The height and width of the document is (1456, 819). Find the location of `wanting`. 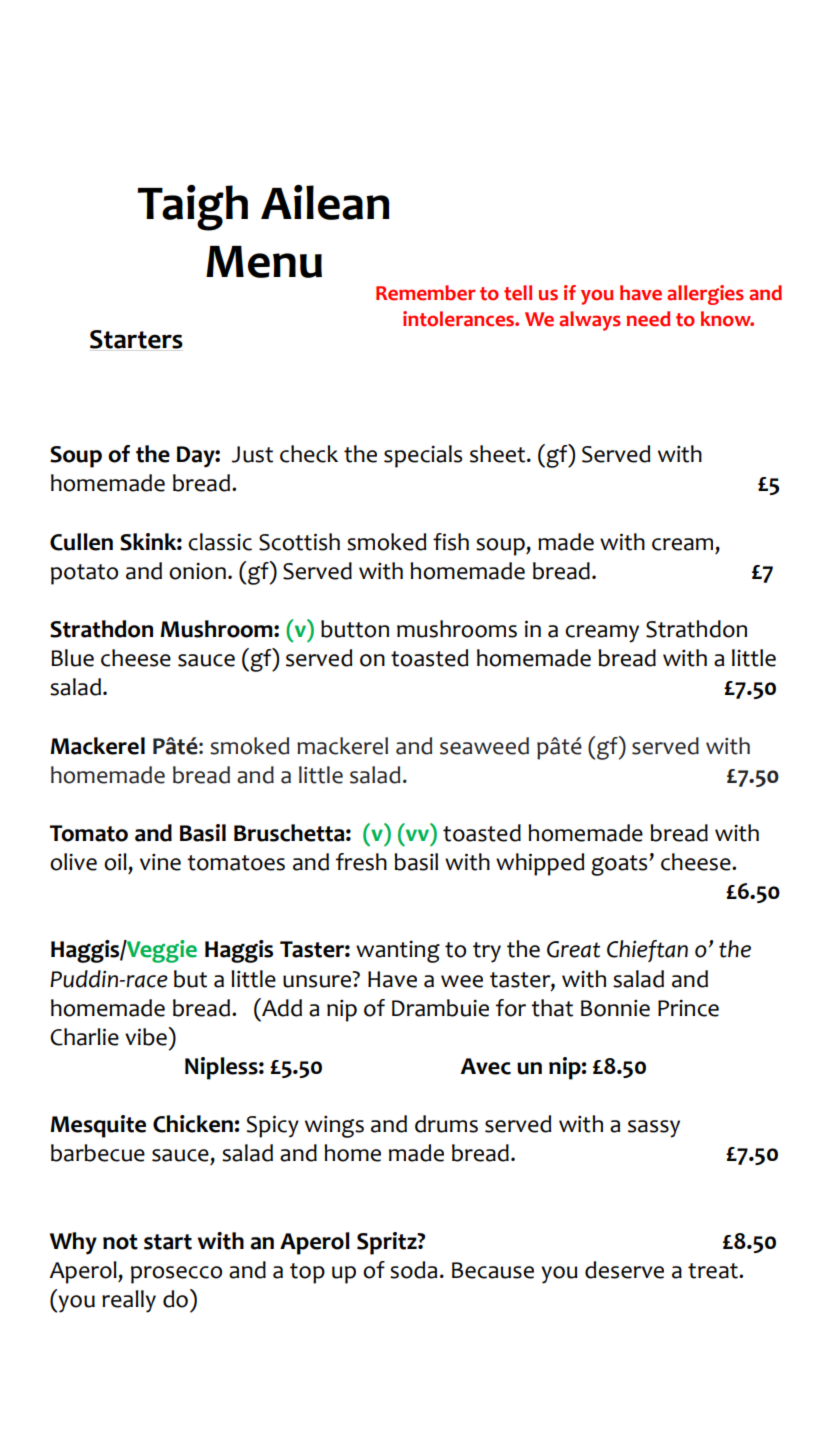

wanting is located at coordinates (398, 951).
